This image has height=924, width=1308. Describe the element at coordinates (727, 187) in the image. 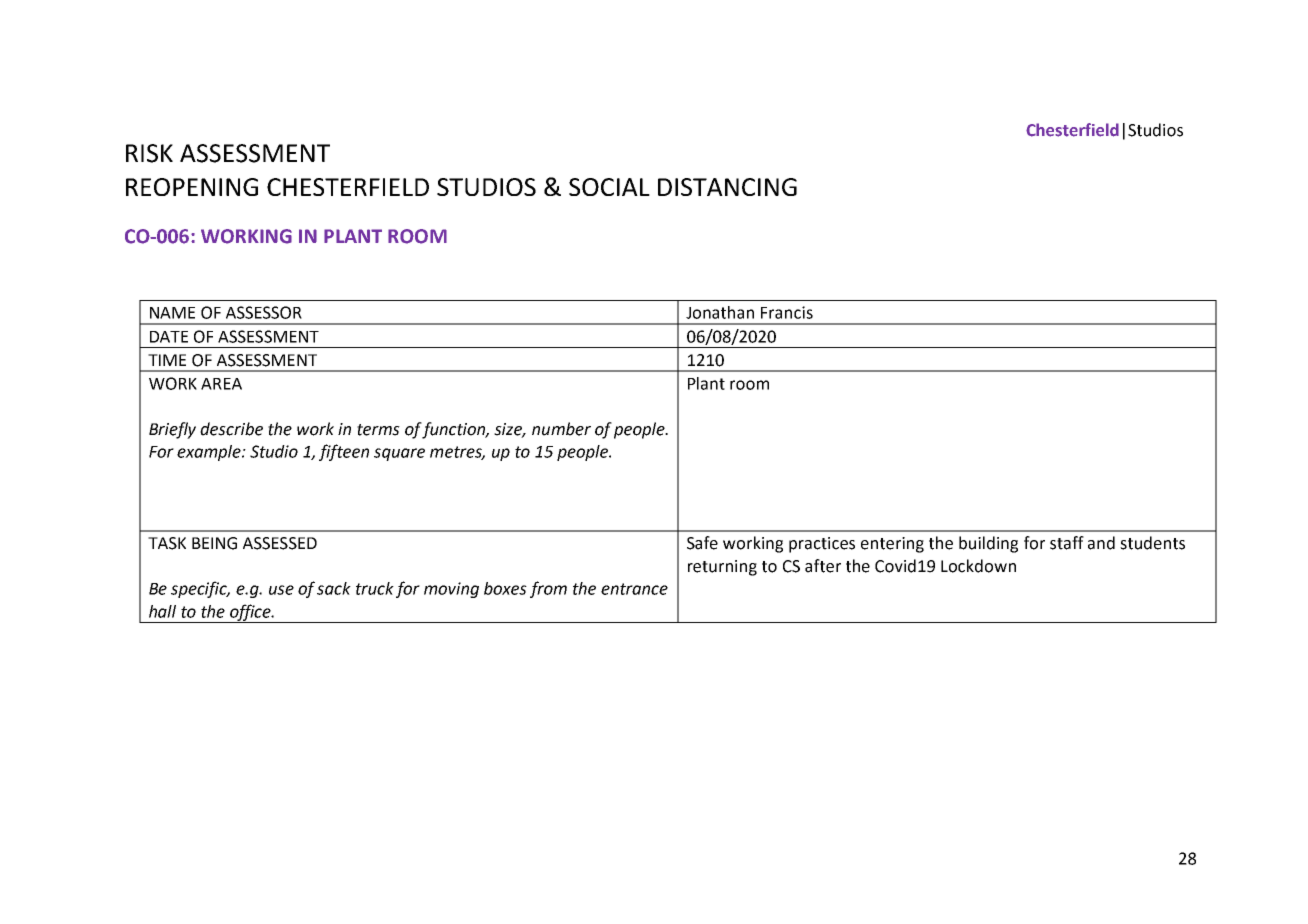

I see `DISTANCING` at that location.
